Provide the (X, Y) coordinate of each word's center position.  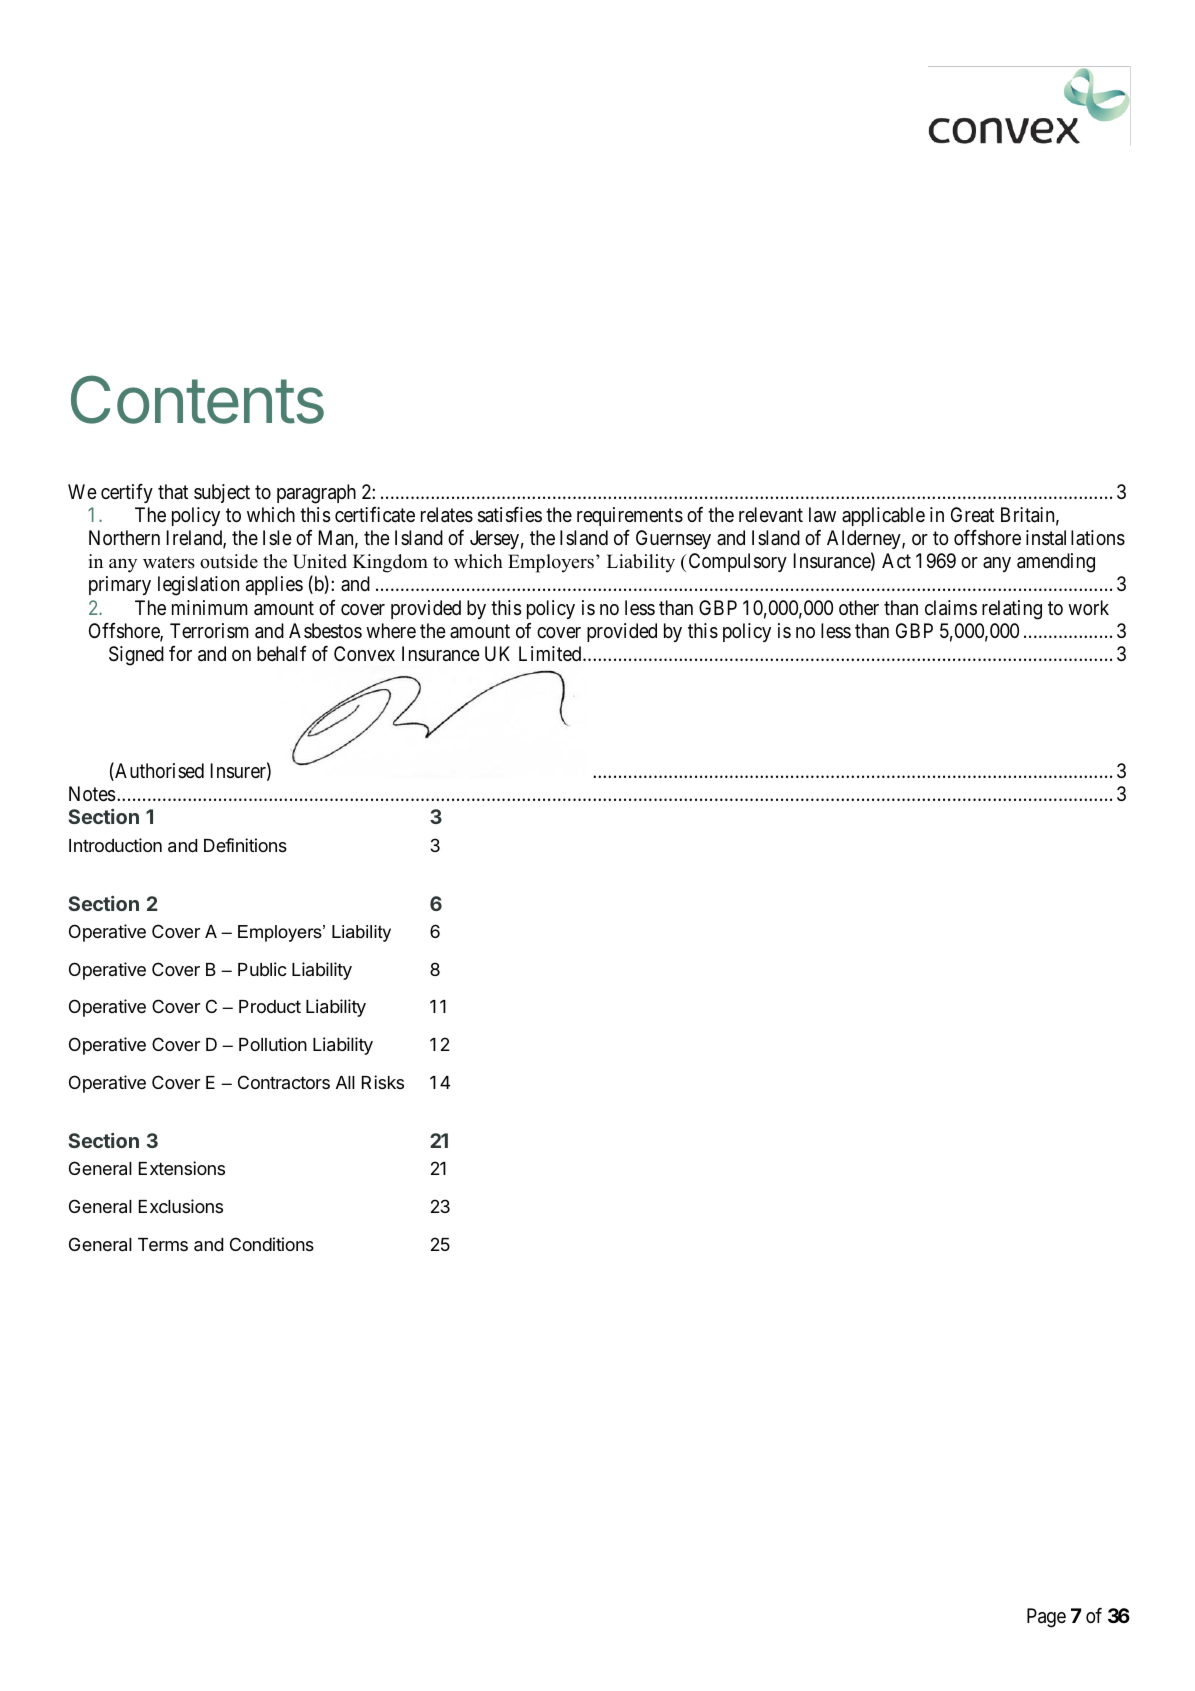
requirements (630, 516)
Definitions (245, 845)
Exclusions (181, 1206)
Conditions (272, 1244)
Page (1046, 1618)
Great (972, 515)
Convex (364, 654)
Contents (197, 399)
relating (1012, 610)
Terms (163, 1244)
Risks (383, 1082)
